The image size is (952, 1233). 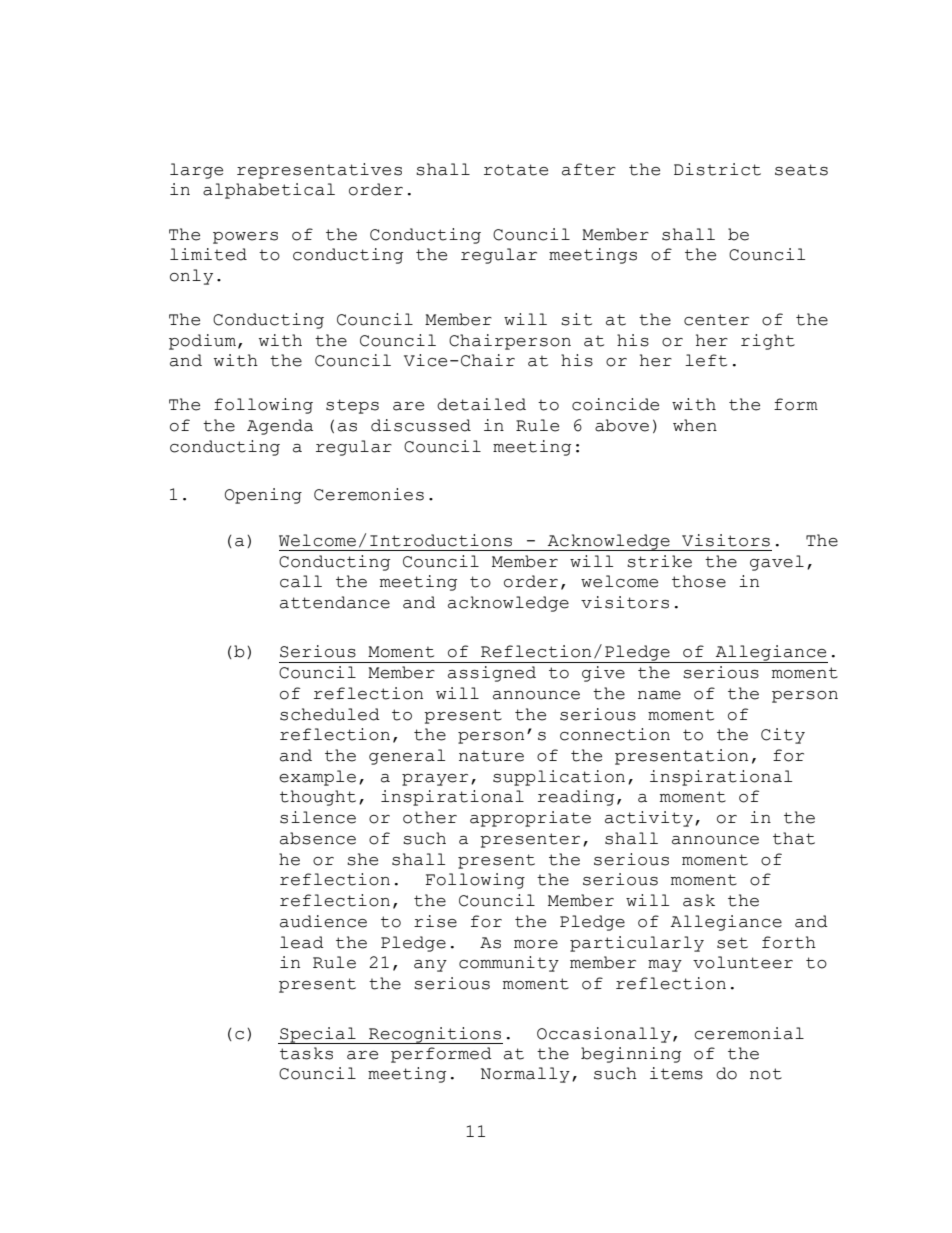 What do you see at coordinates (516, 170) in the screenshot?
I see `rotate` at bounding box center [516, 170].
